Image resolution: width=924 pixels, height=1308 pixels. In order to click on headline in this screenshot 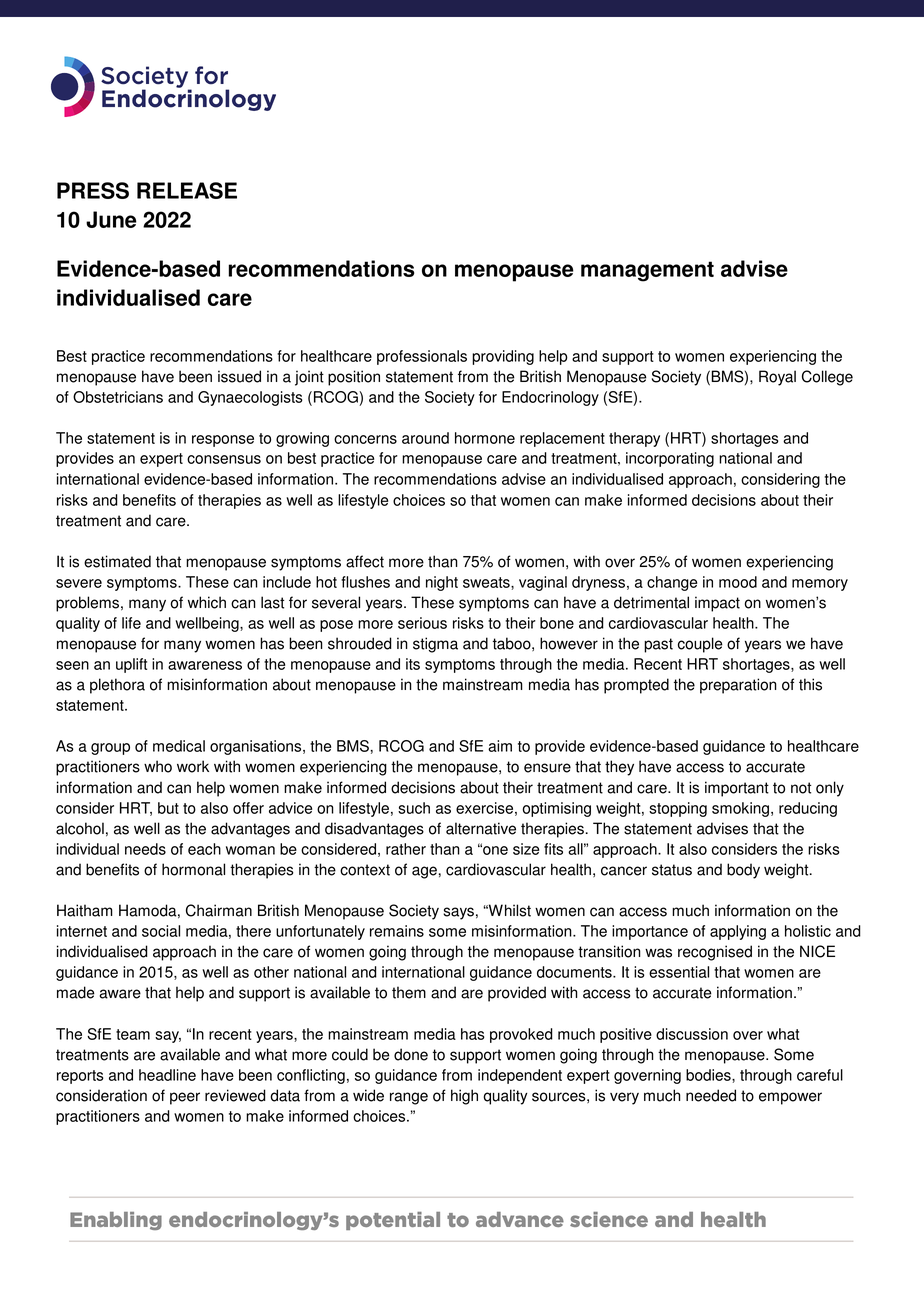, I will do `click(167, 1075)`.
